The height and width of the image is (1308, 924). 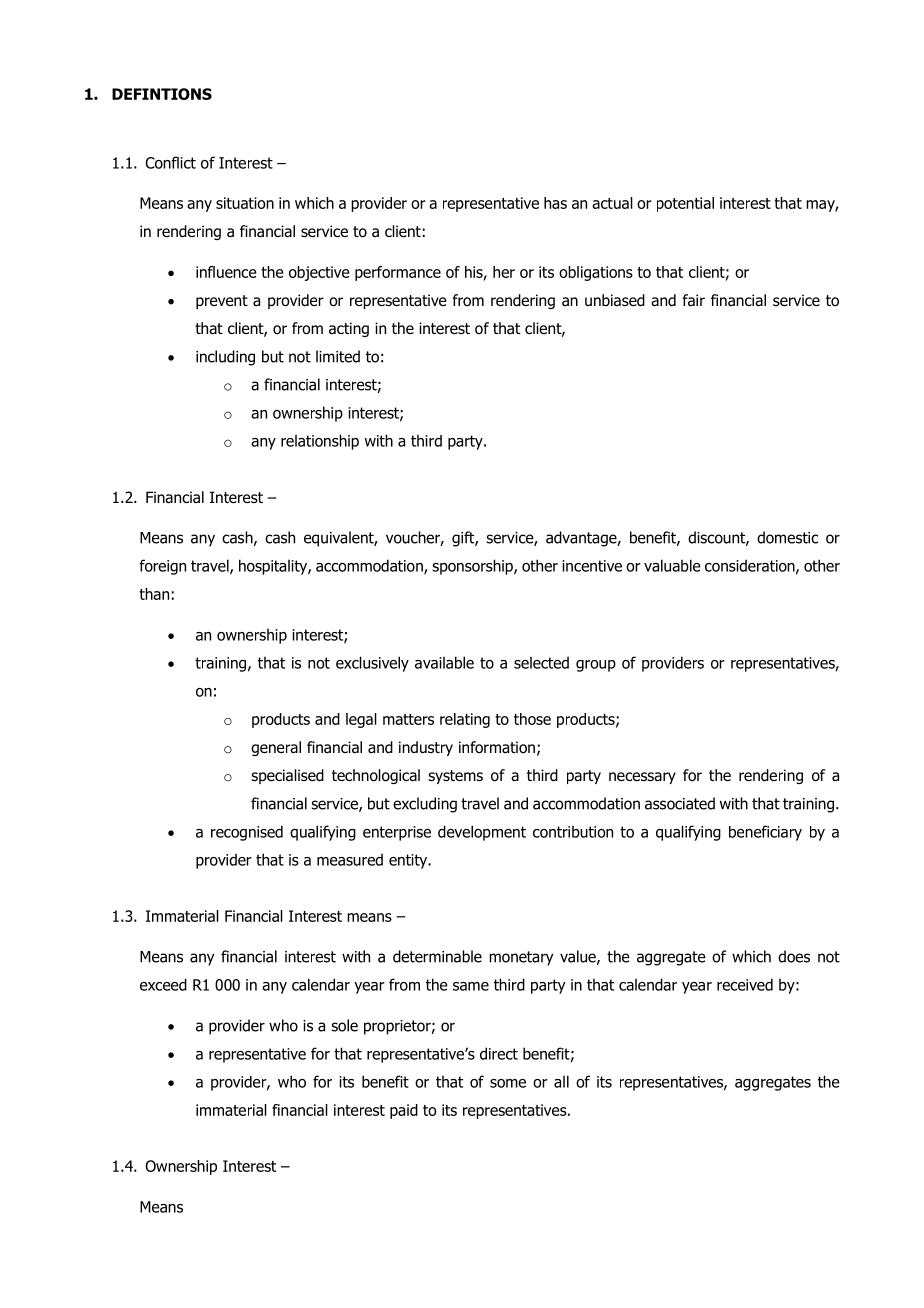 I want to click on valuable, so click(x=672, y=565).
